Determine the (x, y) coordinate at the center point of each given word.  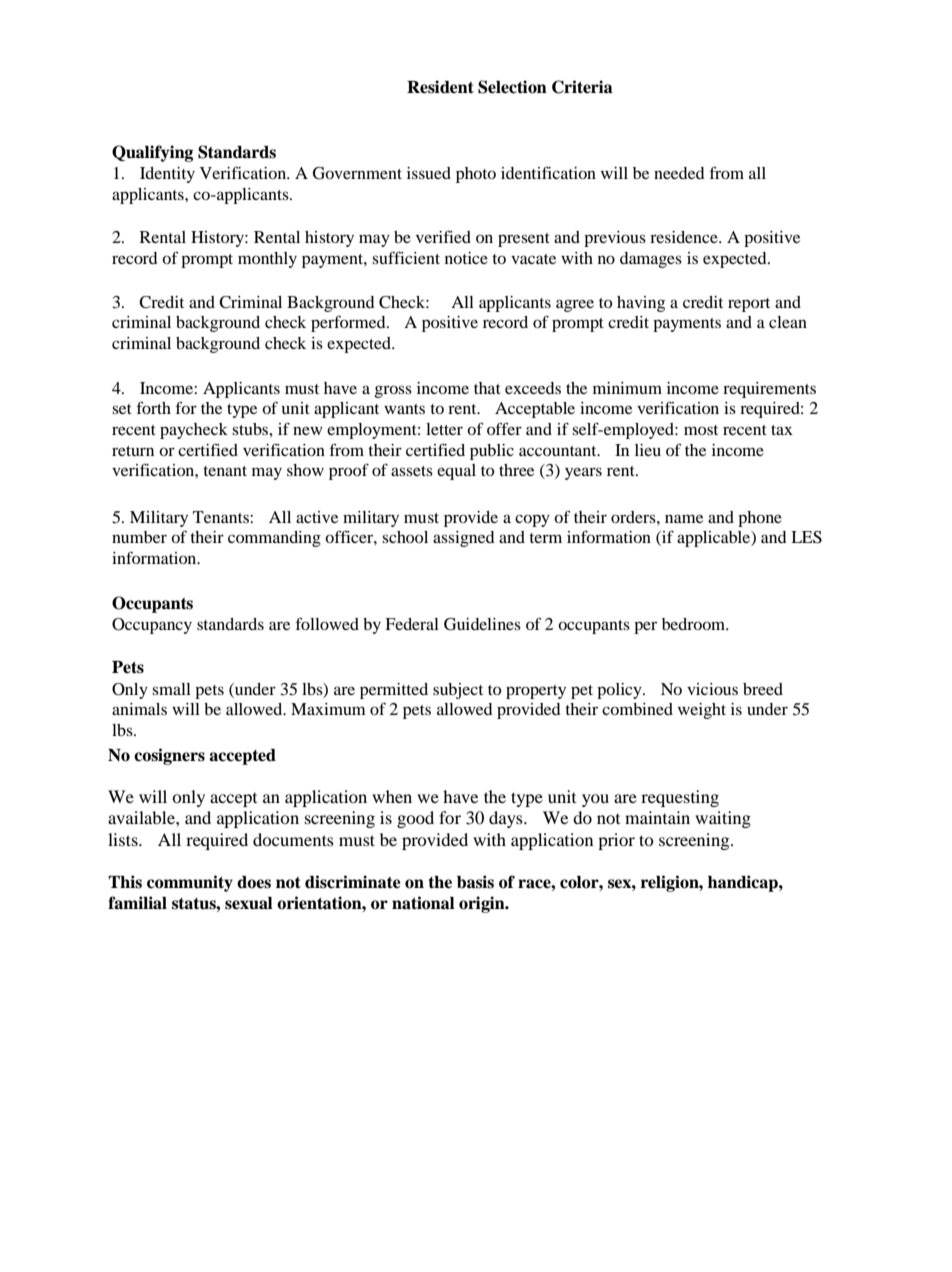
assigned (464, 539)
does (254, 882)
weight (702, 711)
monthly (267, 260)
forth (154, 407)
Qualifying (152, 153)
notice (466, 258)
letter (444, 429)
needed (679, 173)
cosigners (169, 756)
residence (685, 237)
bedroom (695, 624)
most (701, 430)
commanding (274, 539)
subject (458, 691)
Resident (440, 87)
